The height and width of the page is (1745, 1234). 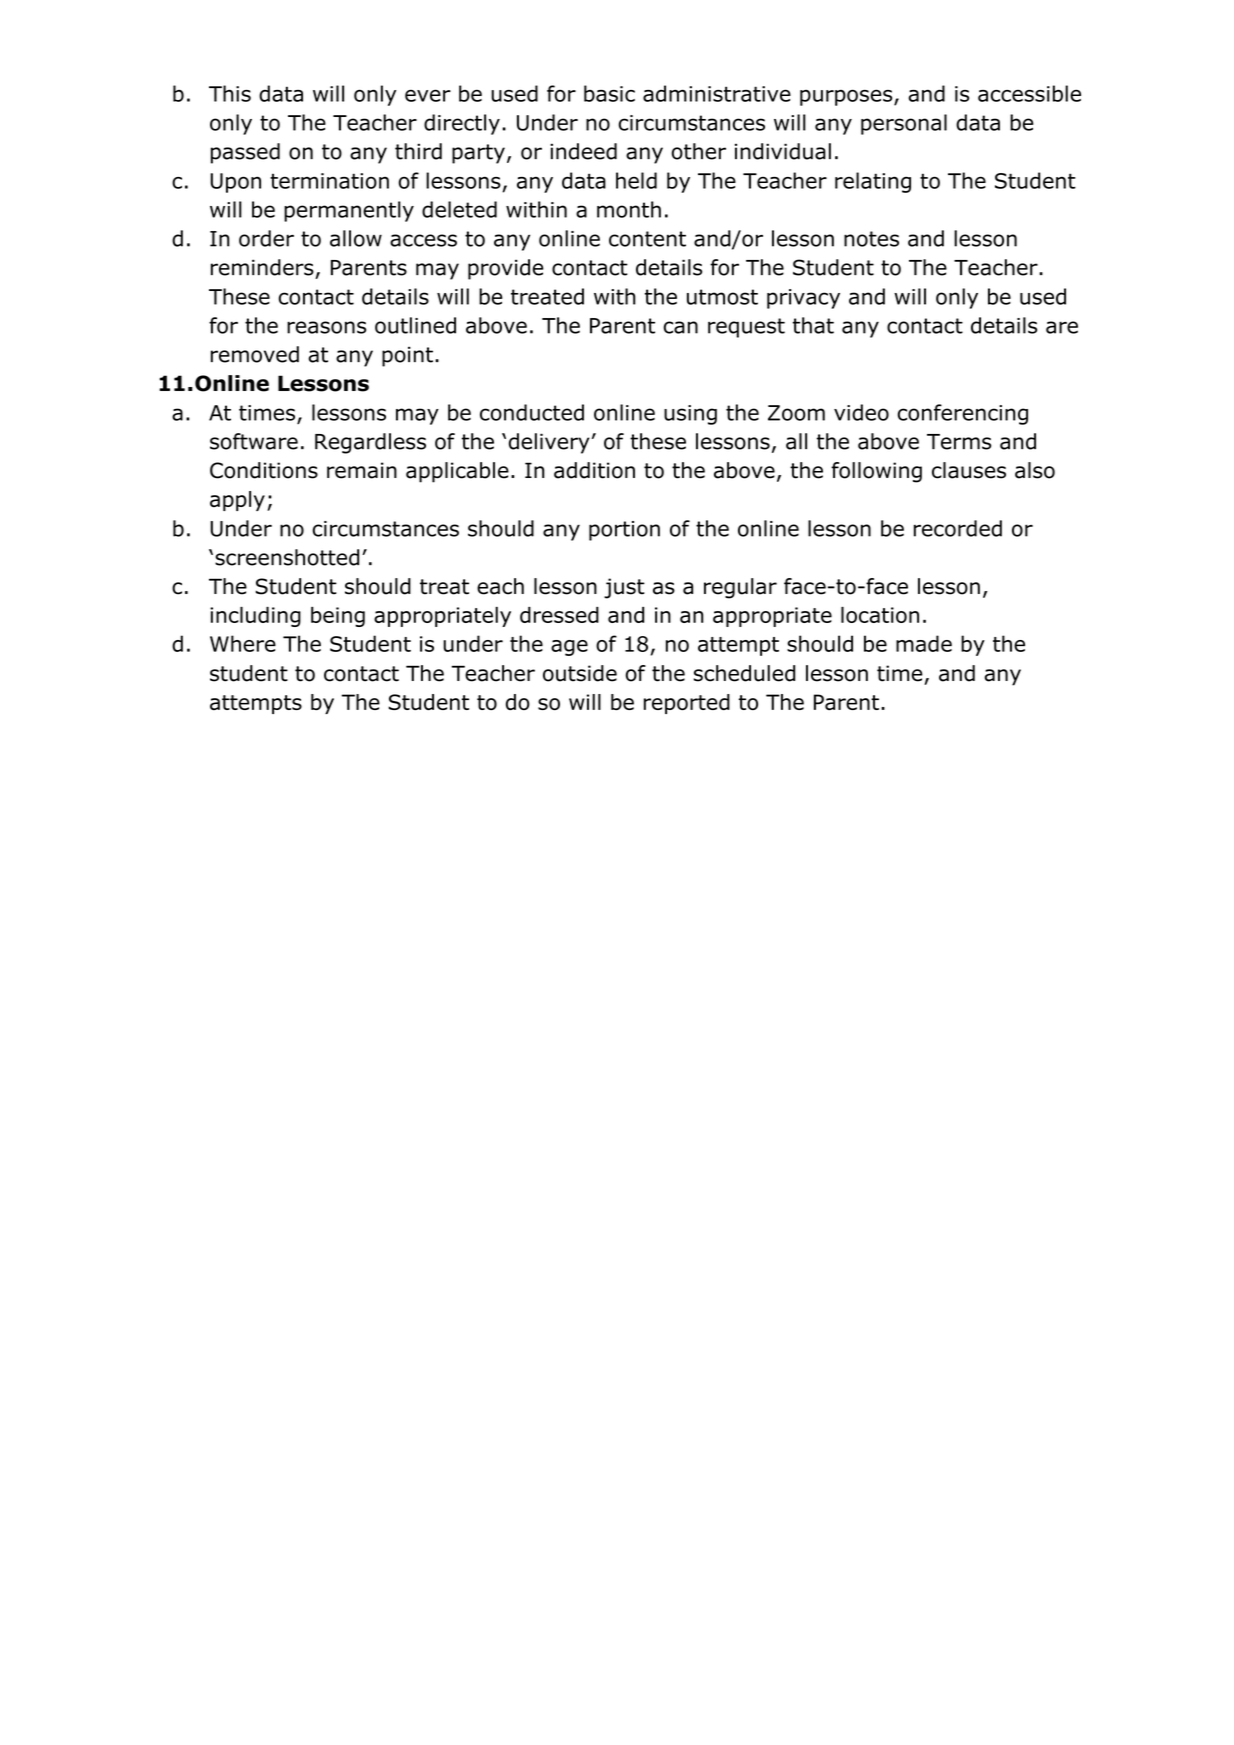 I want to click on basic, so click(x=609, y=93).
